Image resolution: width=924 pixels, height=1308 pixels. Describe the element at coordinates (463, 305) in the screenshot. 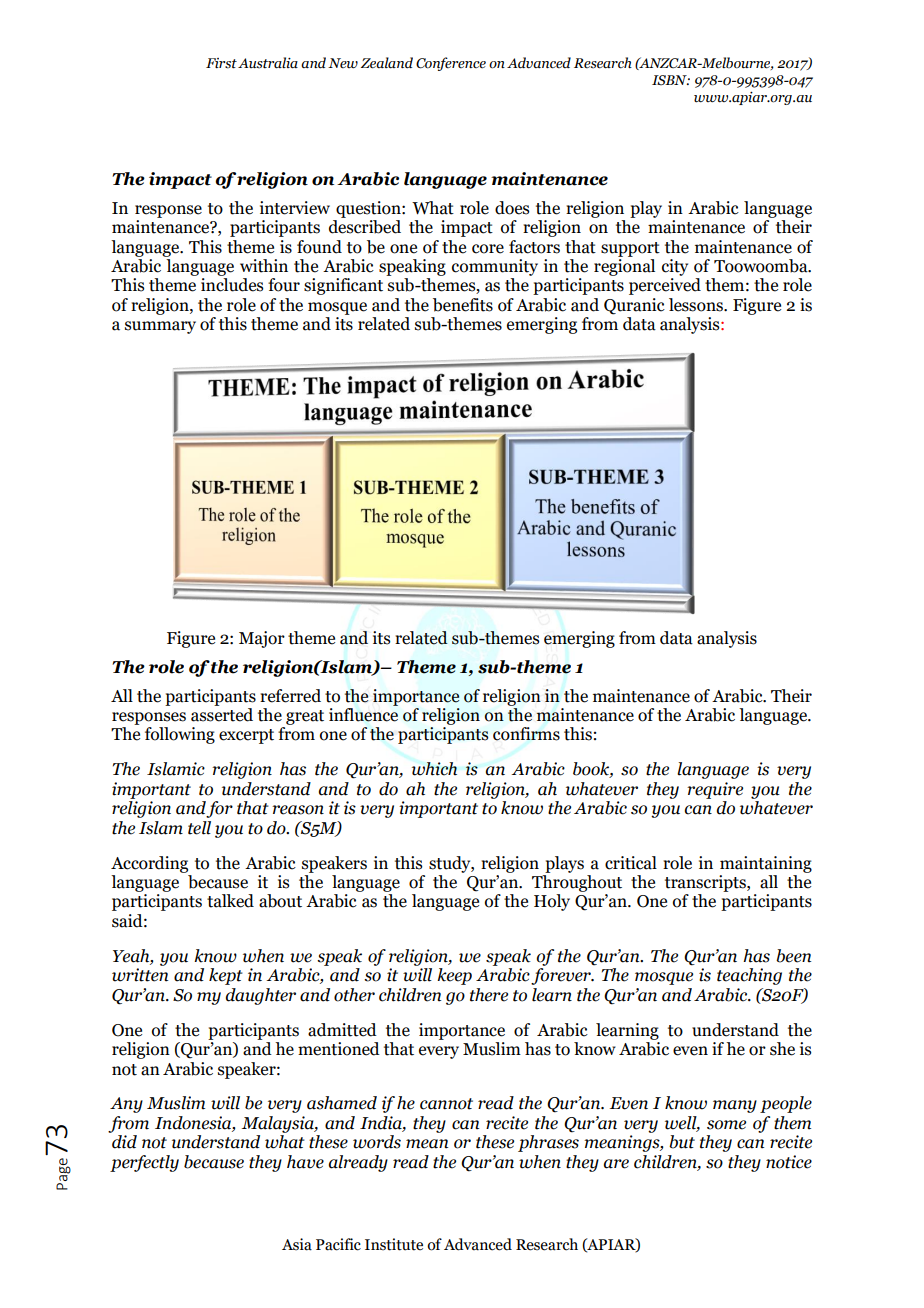

I see `benefits` at that location.
